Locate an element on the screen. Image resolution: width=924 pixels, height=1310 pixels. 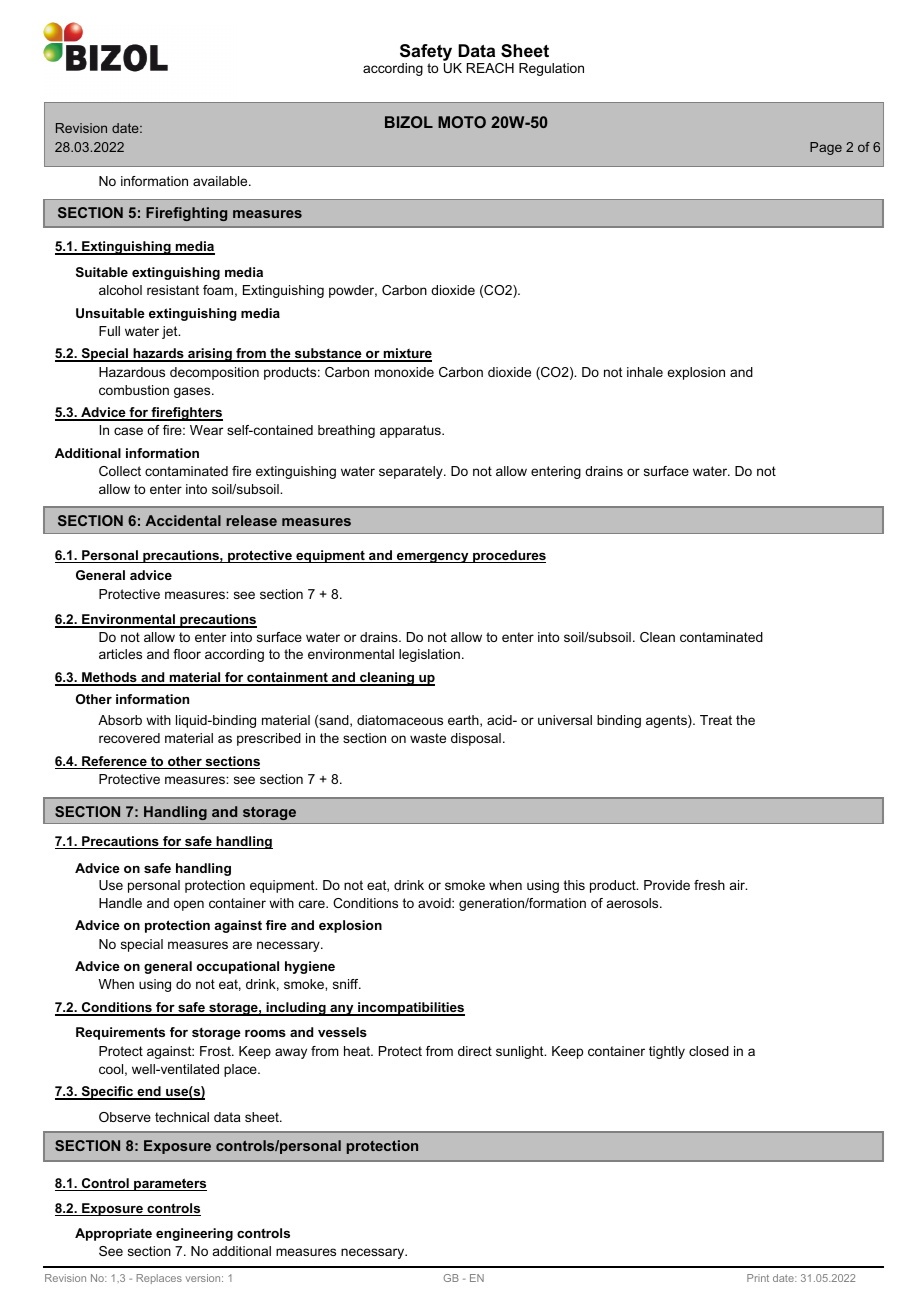
engineering is located at coordinates (194, 1234).
